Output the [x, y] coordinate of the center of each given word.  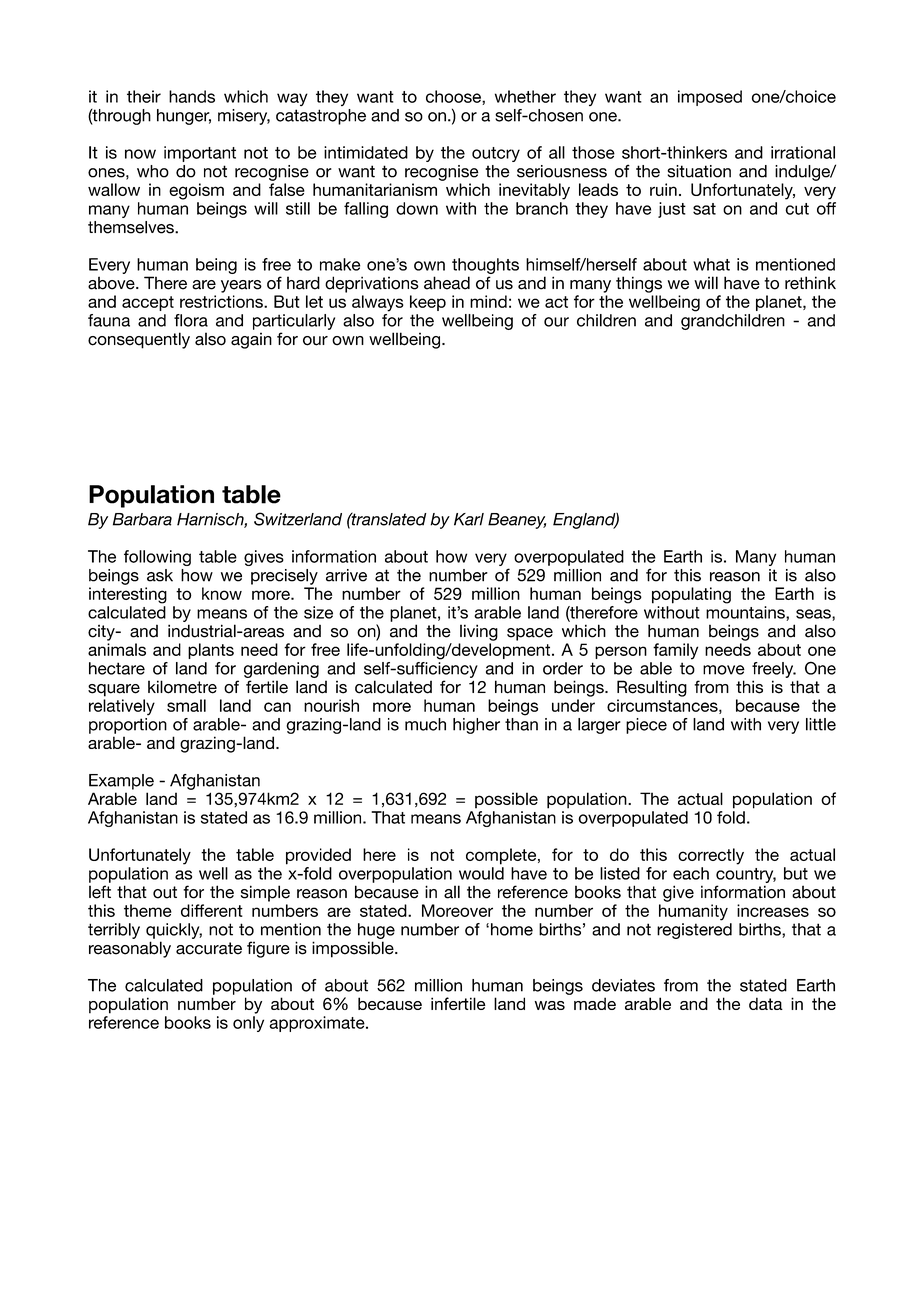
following [157, 558]
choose [454, 97]
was [550, 1005]
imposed [710, 98]
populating [691, 595]
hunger [184, 117]
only [248, 1024]
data [766, 1003]
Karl [469, 519]
